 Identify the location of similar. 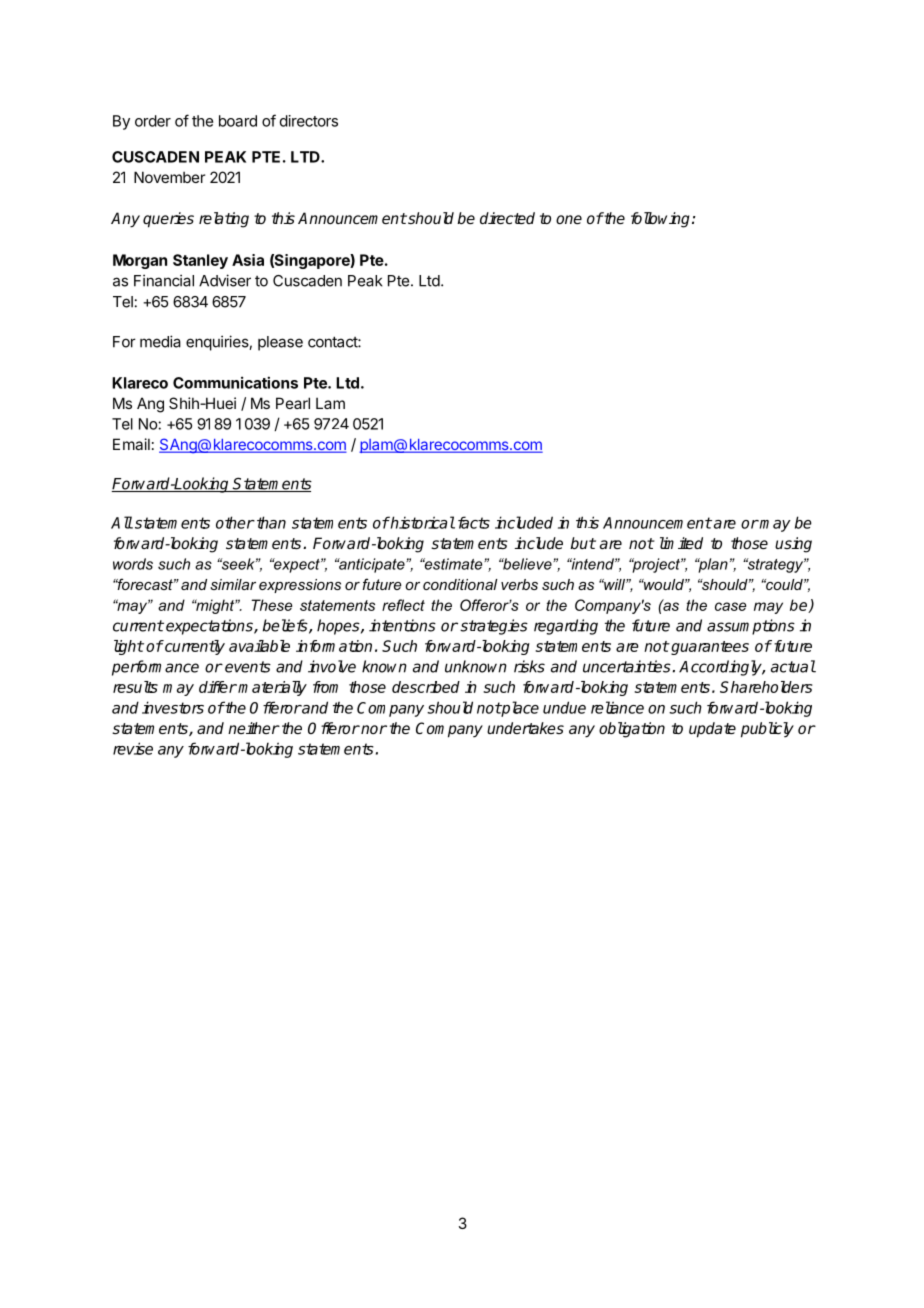
(233, 584).
